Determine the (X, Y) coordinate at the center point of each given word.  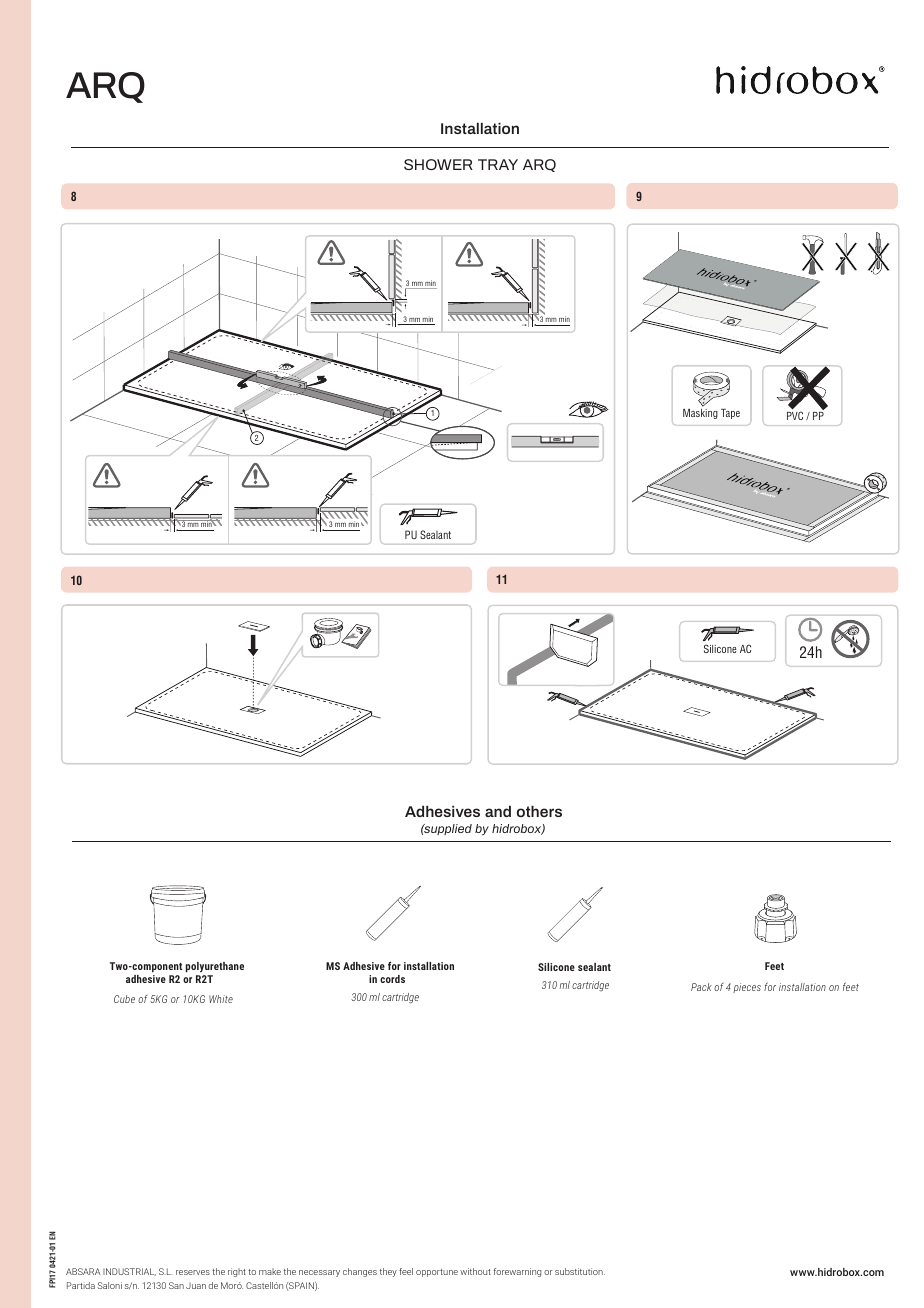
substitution (580, 1271)
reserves (193, 1272)
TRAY (498, 164)
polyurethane (215, 967)
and (498, 811)
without (475, 1271)
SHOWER (438, 164)
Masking (700, 412)
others (539, 811)
